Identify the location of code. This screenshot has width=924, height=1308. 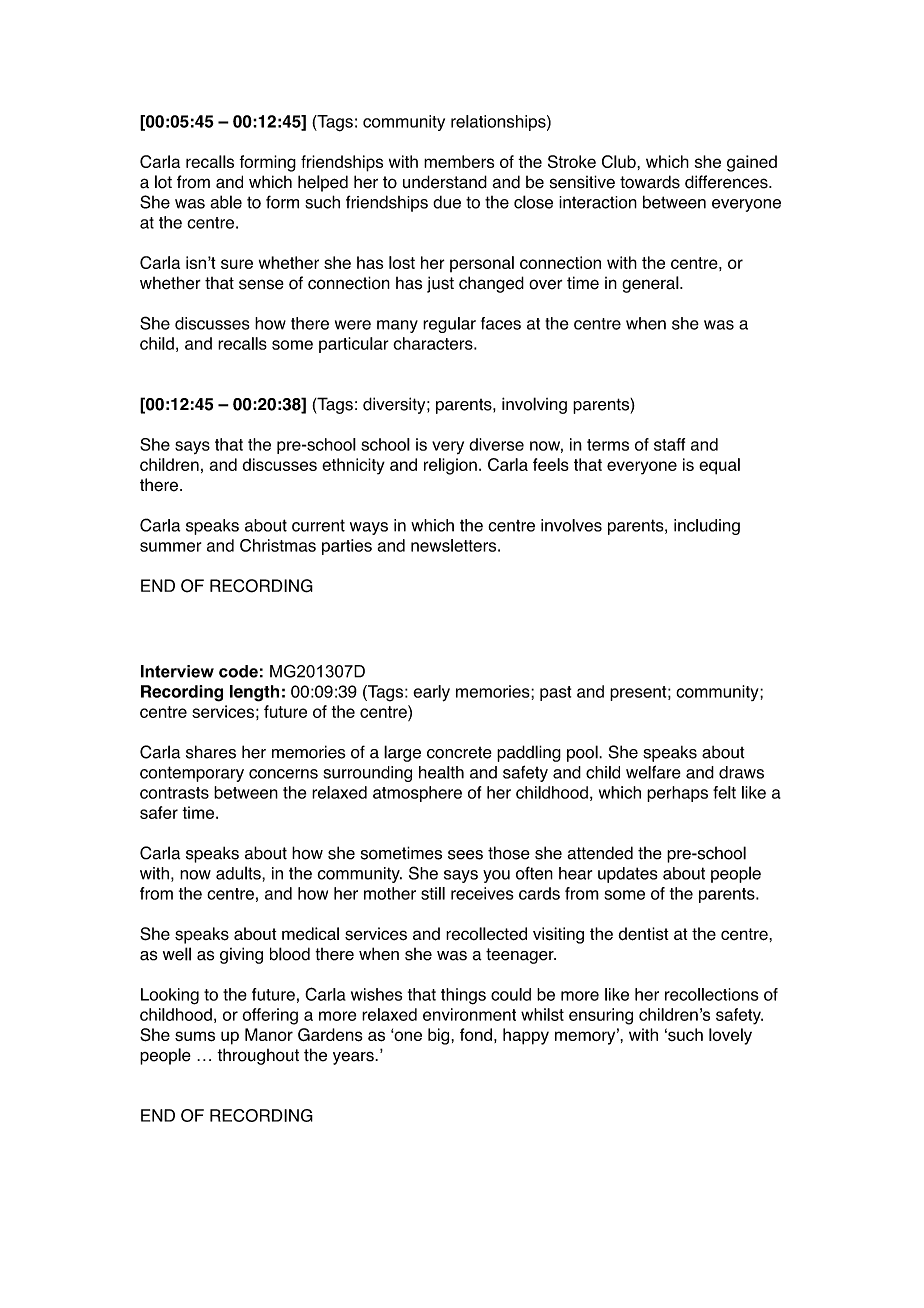
(238, 671).
